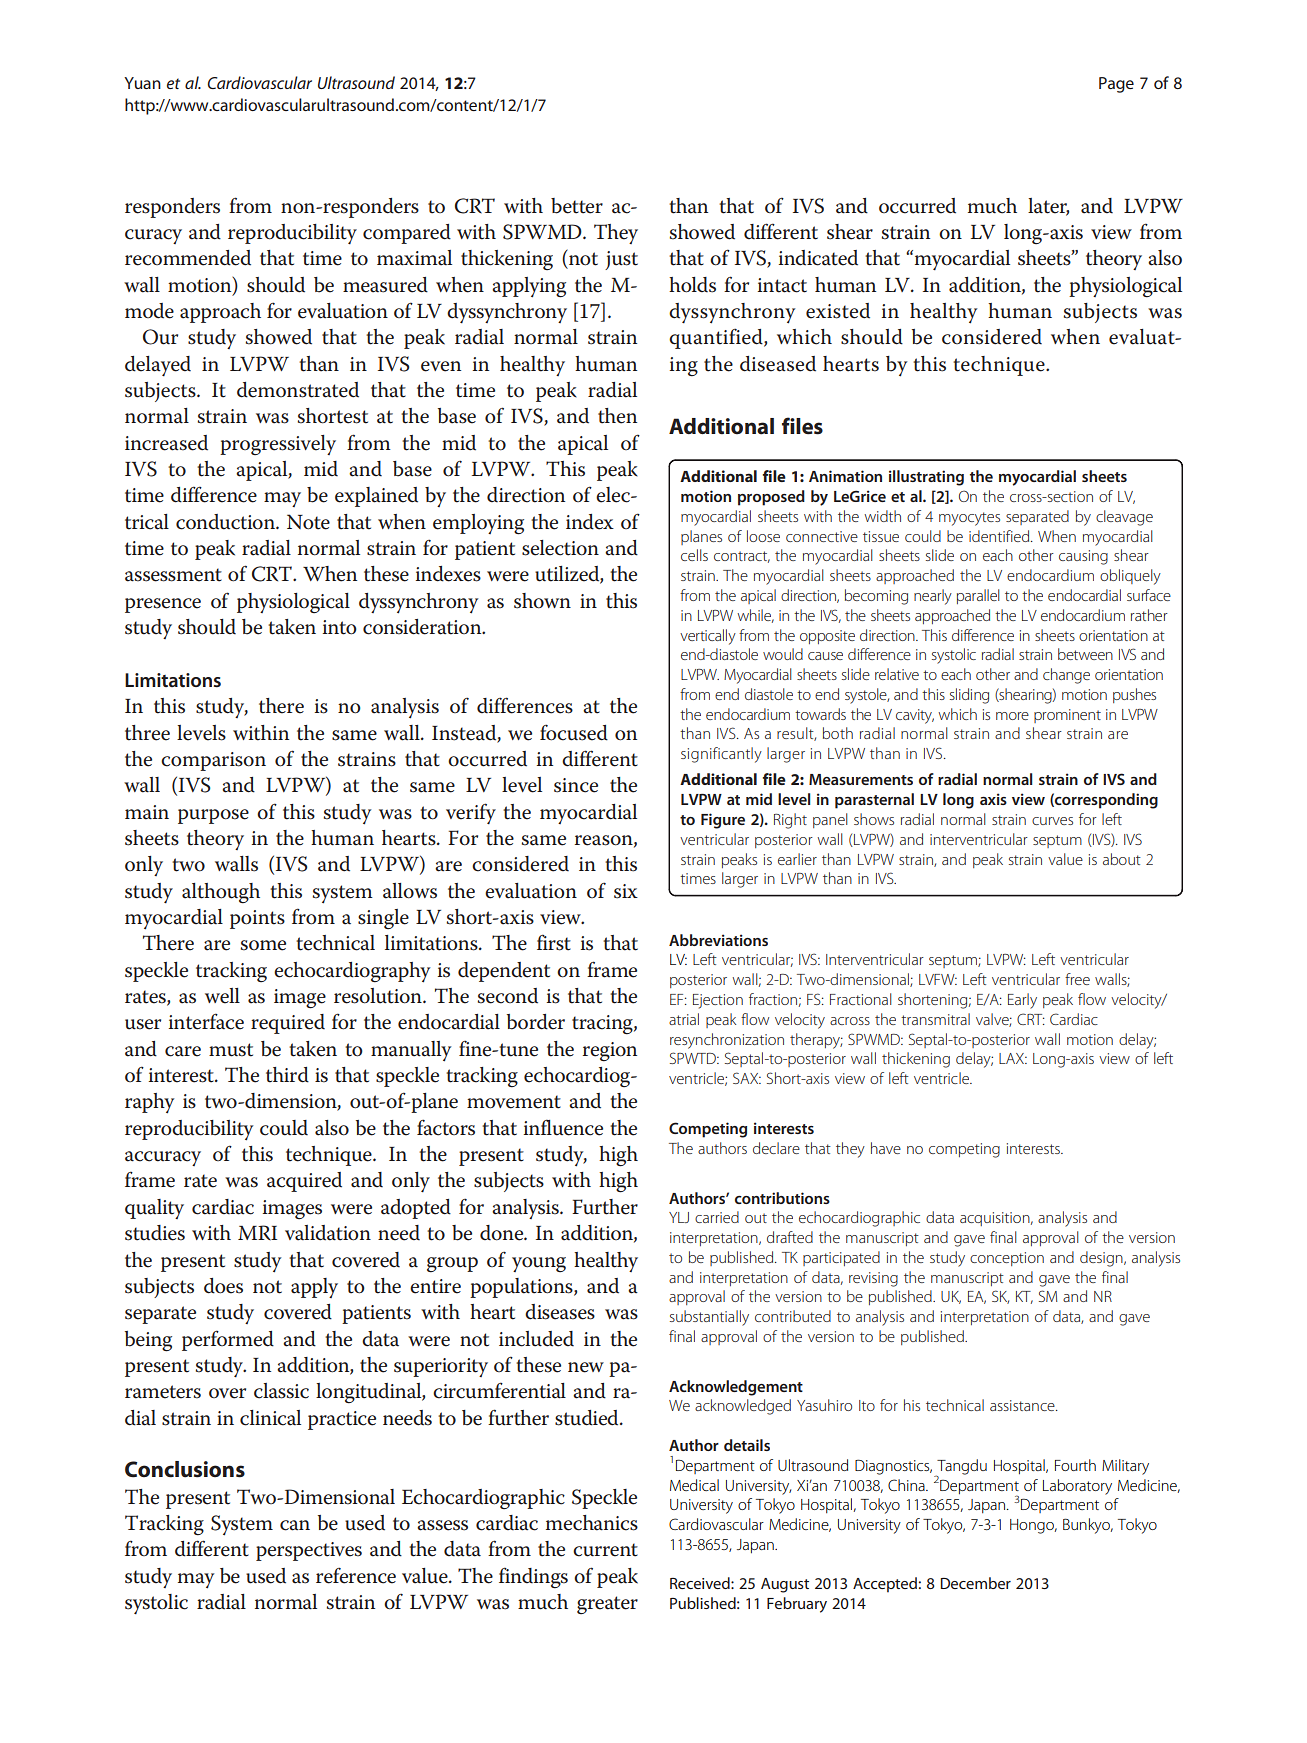  I want to click on then, so click(617, 416).
